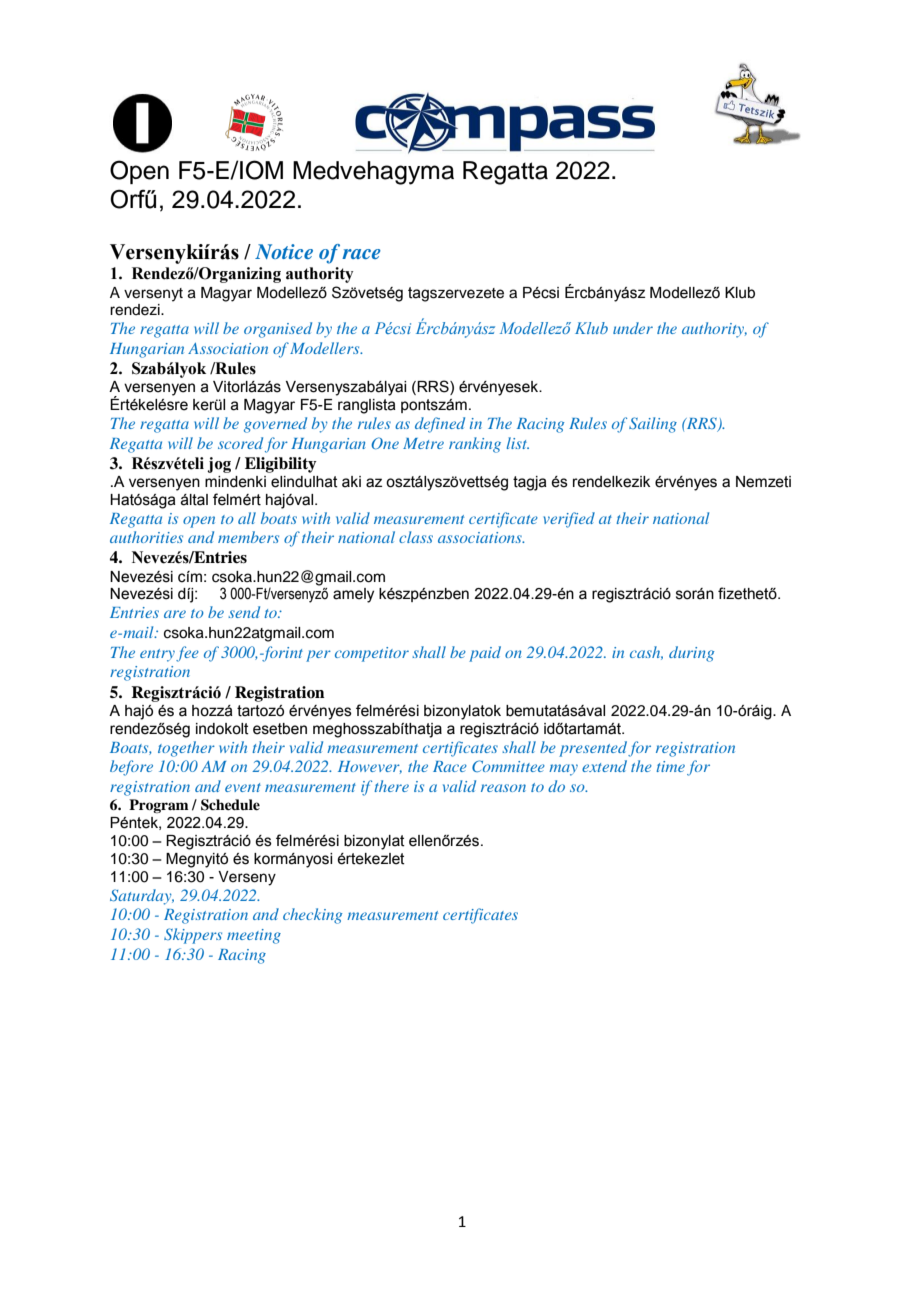 Image resolution: width=924 pixels, height=1308 pixels. What do you see at coordinates (313, 916) in the screenshot?
I see `checking` at bounding box center [313, 916].
